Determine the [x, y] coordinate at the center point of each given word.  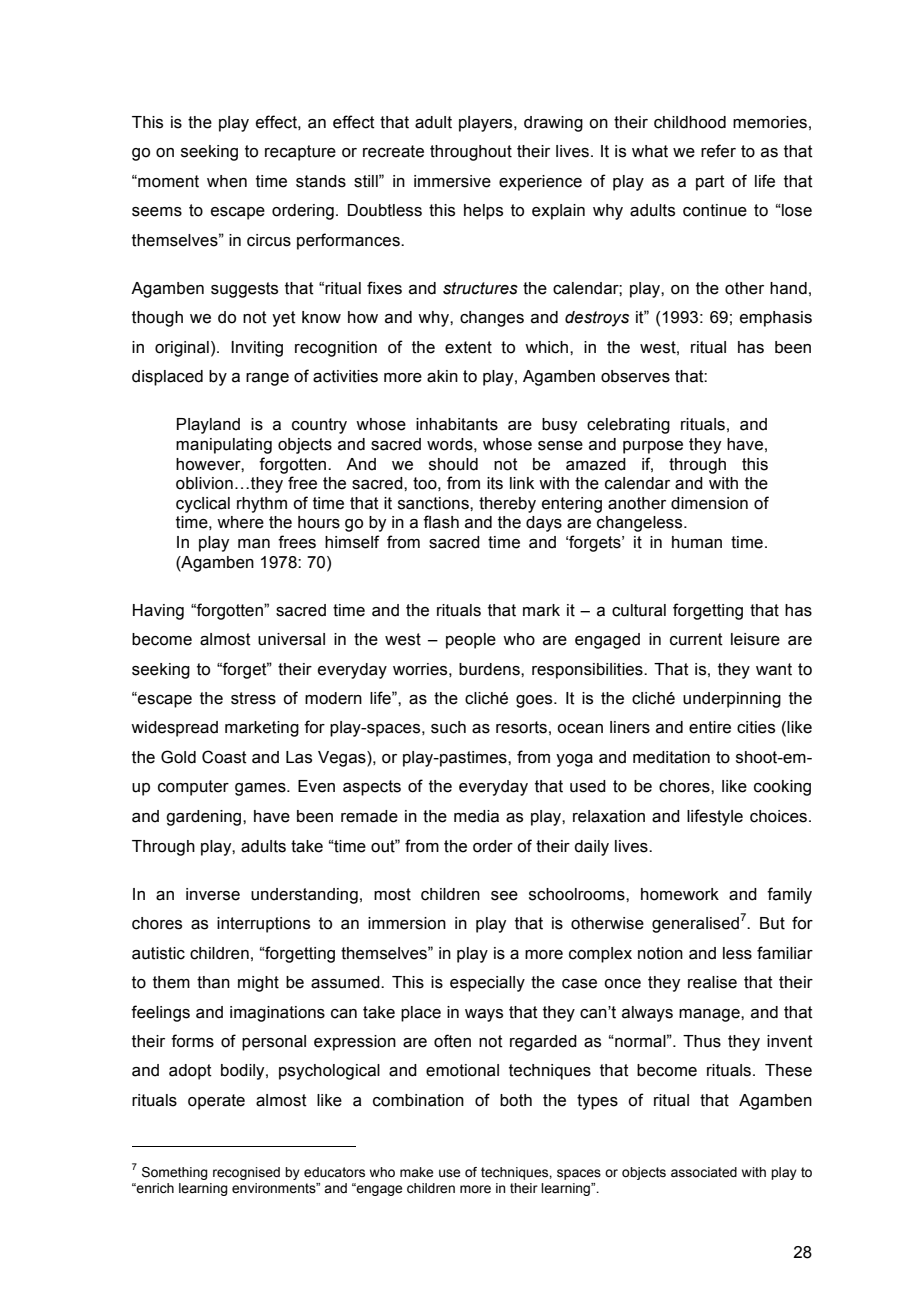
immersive [452, 181]
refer [718, 151]
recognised [246, 1173]
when [227, 181]
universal [291, 639]
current [696, 639]
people [471, 641]
